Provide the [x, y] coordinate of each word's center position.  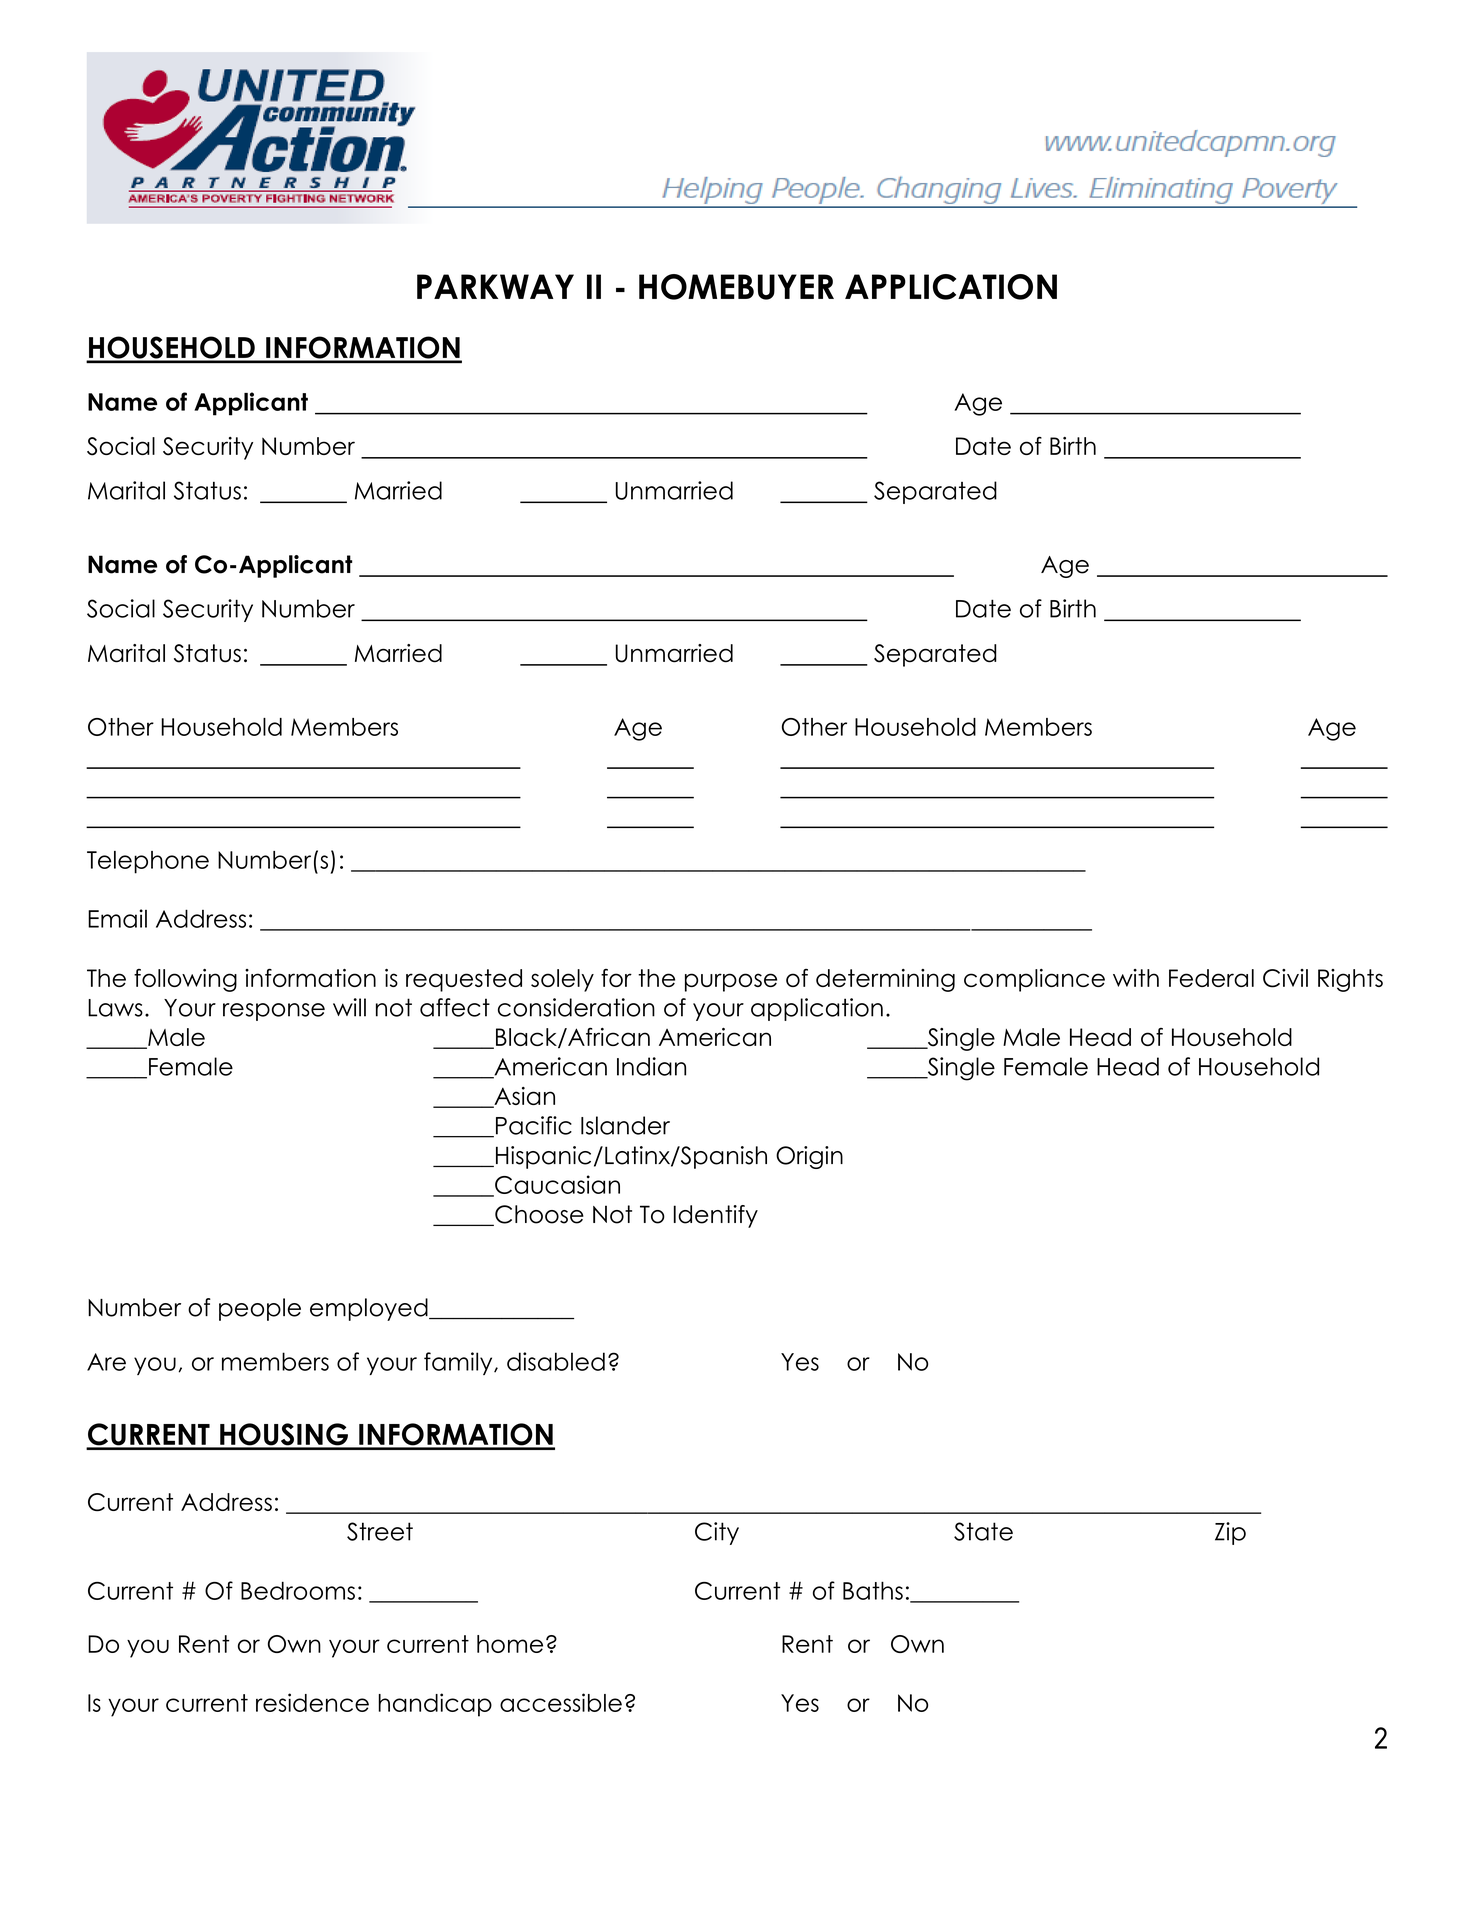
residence [312, 1702]
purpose [731, 982]
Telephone [148, 862]
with [1136, 978]
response [274, 1012]
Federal [1211, 978]
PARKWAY [495, 286]
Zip [1230, 1533]
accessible [561, 1702]
